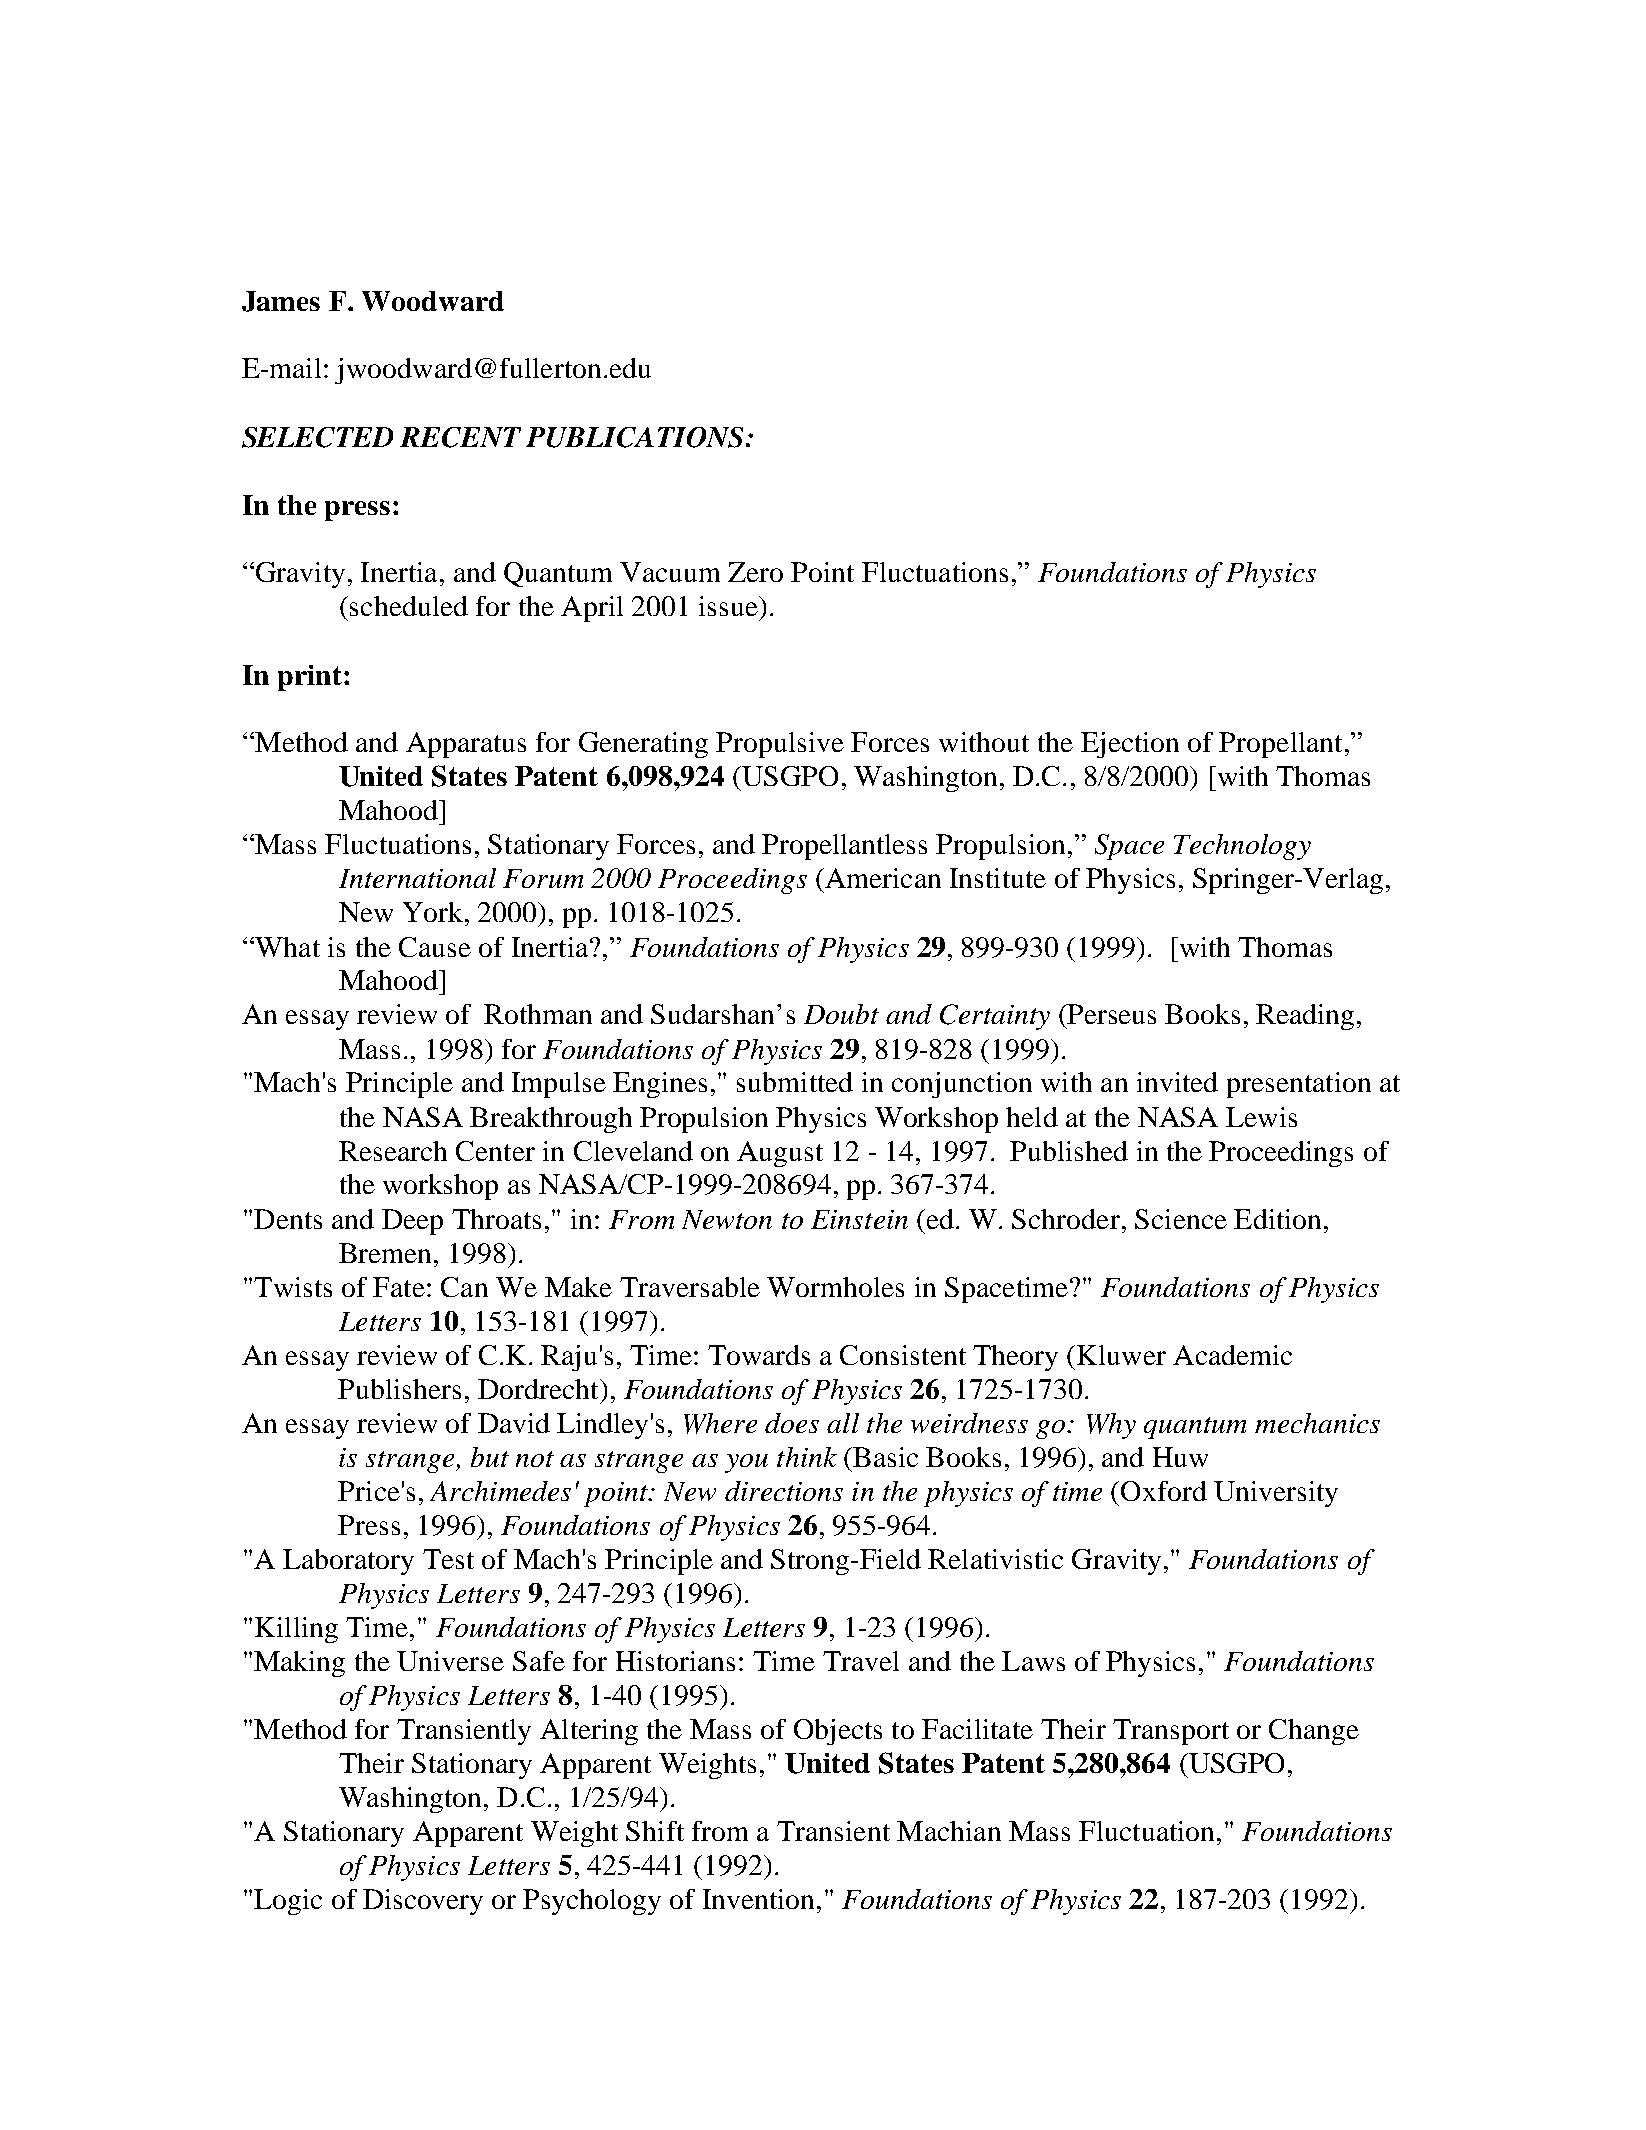 The width and height of the page is (1646, 2130). What do you see at coordinates (795, 1082) in the page?
I see `submitted` at bounding box center [795, 1082].
